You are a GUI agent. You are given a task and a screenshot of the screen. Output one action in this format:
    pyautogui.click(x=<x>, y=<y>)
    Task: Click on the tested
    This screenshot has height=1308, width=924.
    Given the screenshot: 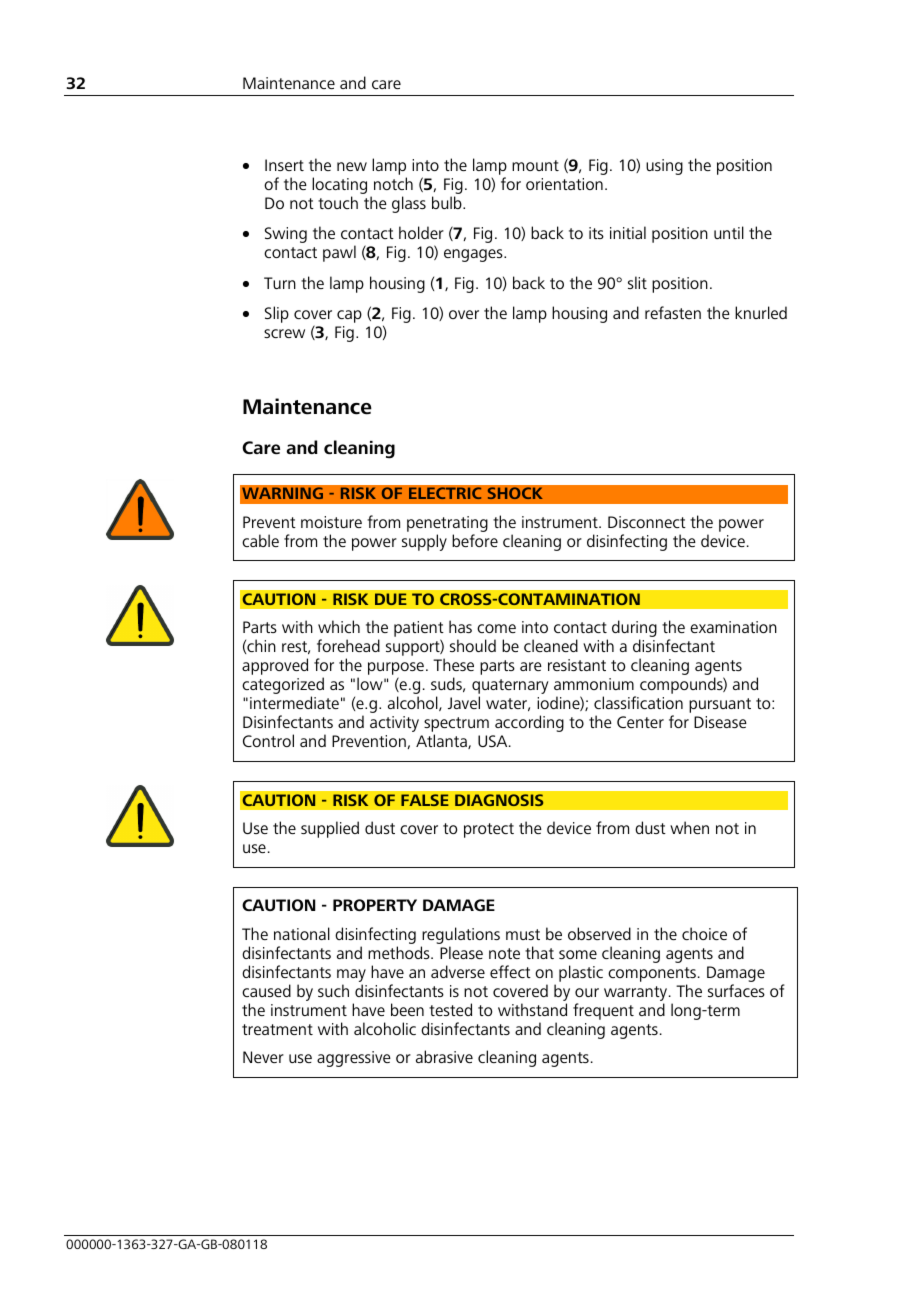 What is the action you would take?
    pyautogui.click(x=450, y=1009)
